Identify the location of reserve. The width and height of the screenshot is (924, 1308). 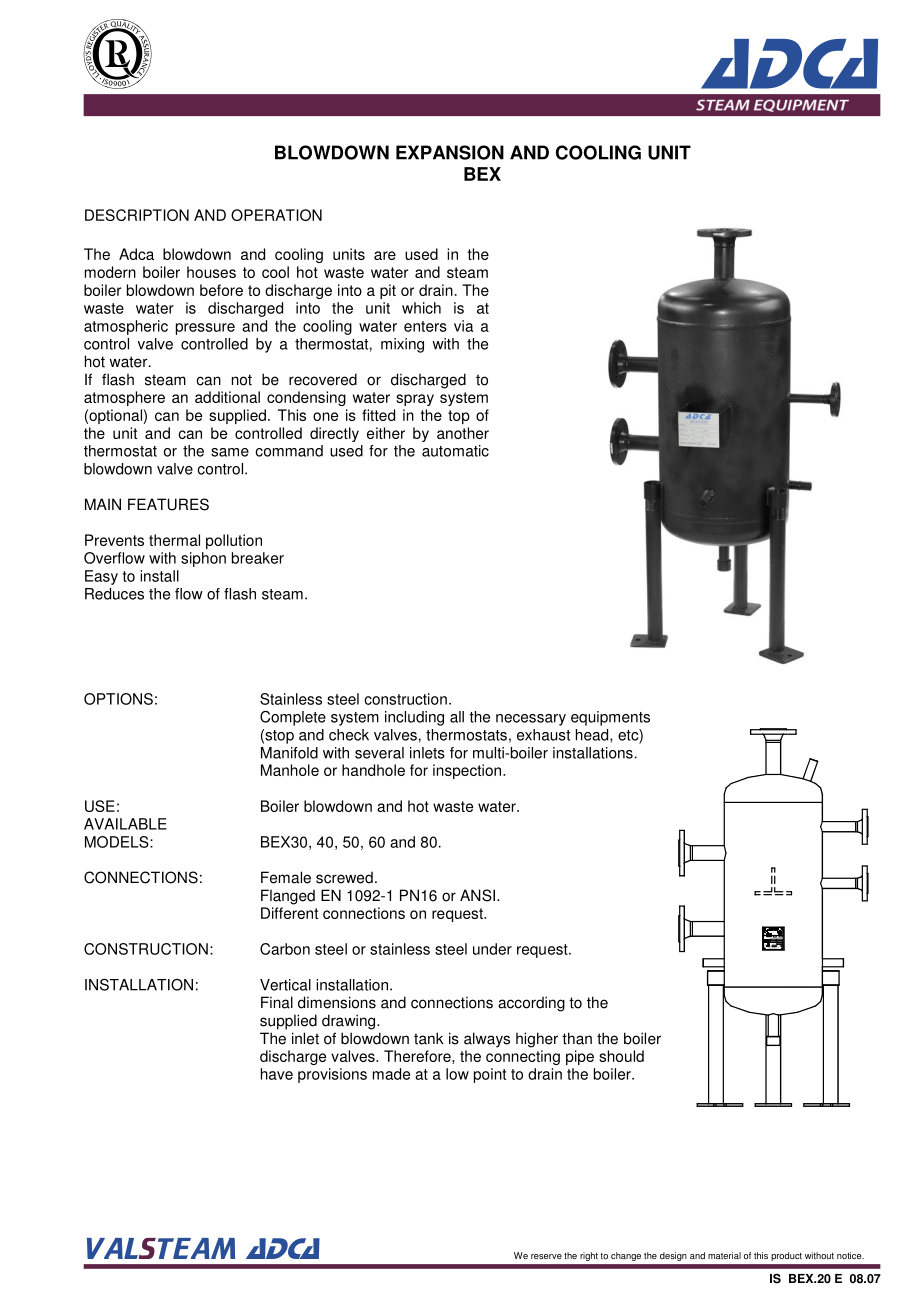
(546, 1256).
